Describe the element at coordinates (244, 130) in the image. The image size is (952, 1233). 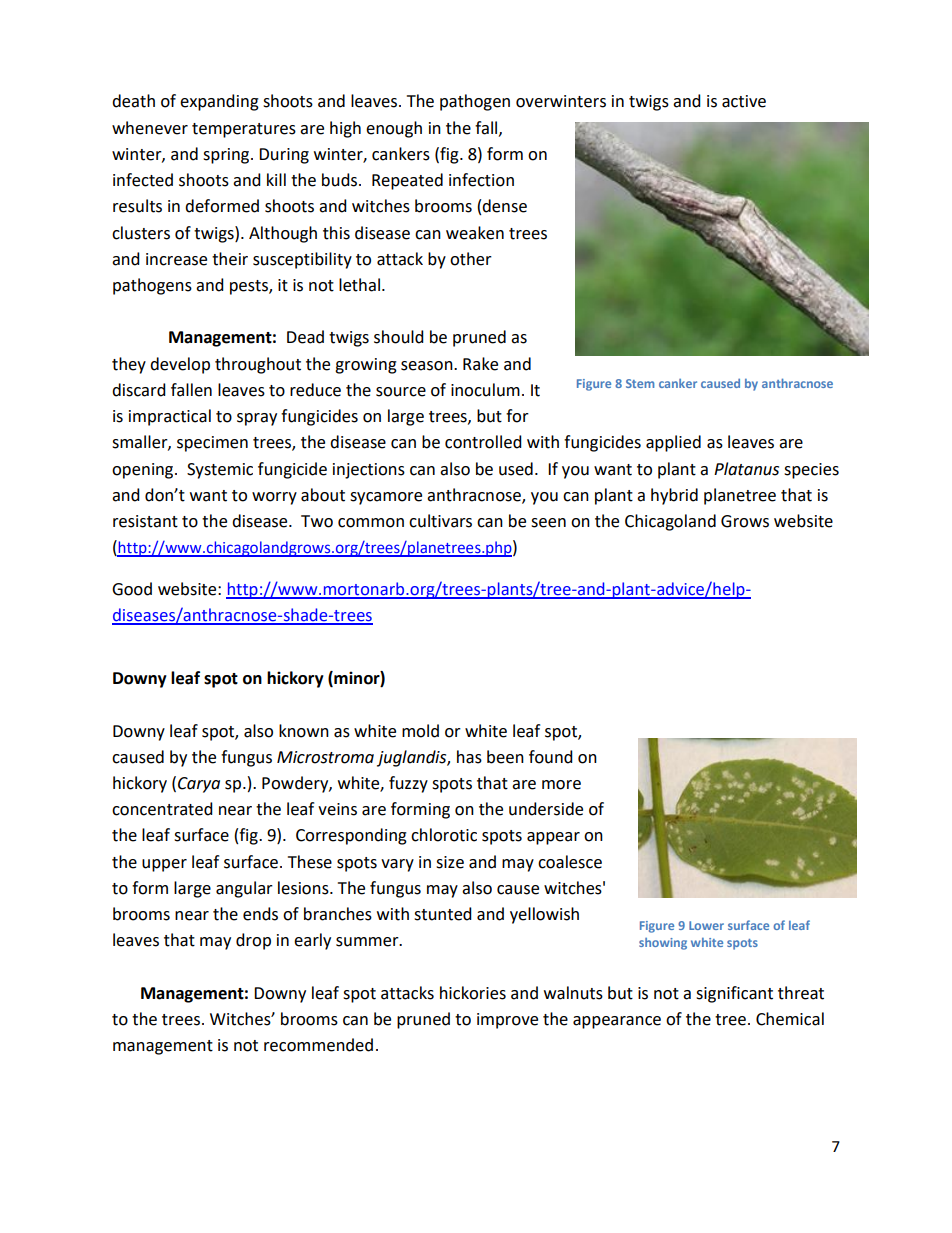
I see `temperatures` at that location.
